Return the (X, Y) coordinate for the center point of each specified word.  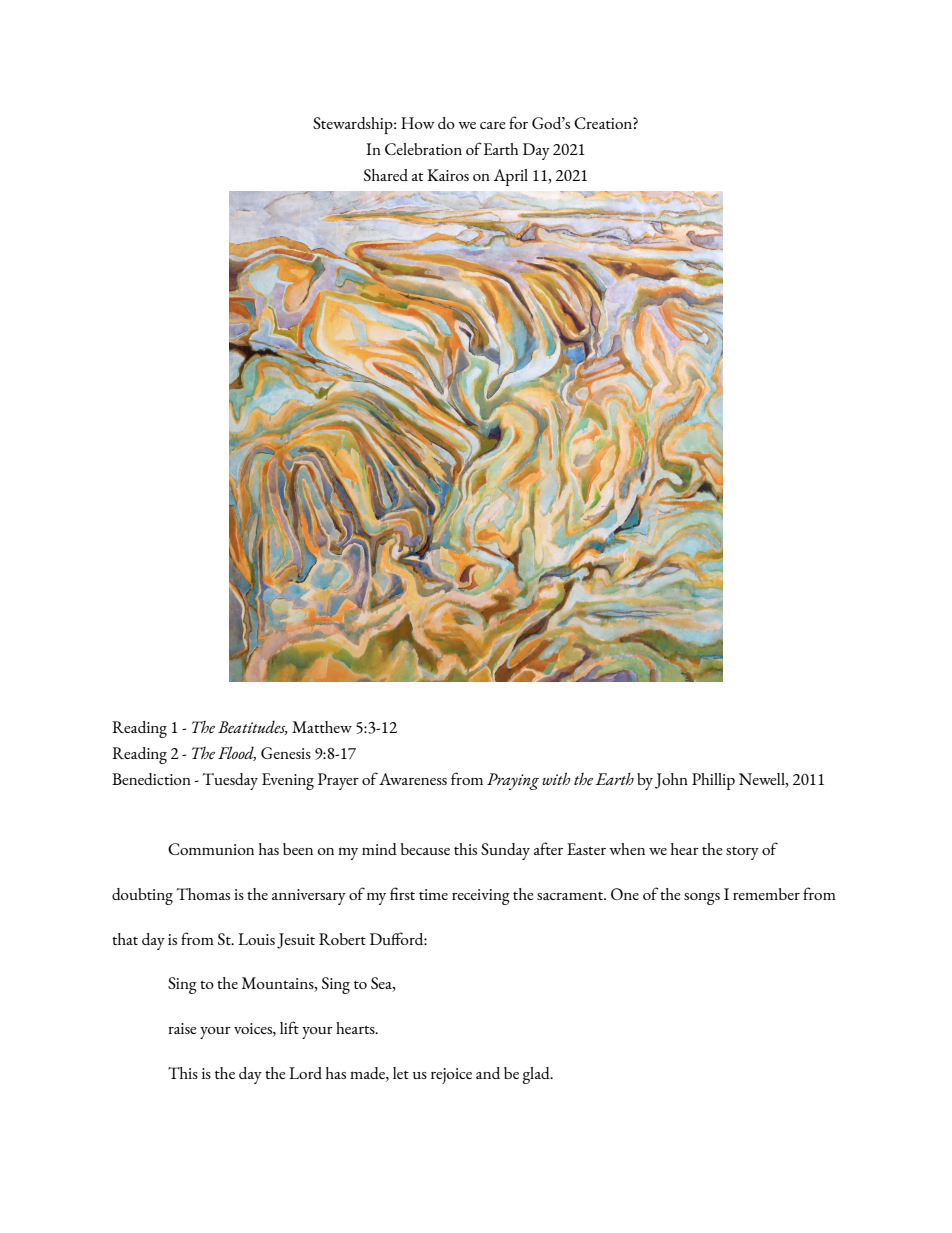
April (510, 177)
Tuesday (230, 781)
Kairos (448, 175)
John (671, 781)
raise (182, 1028)
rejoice (451, 1076)
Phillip (713, 781)
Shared (386, 175)
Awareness (413, 779)
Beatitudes (253, 727)
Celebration (423, 149)
